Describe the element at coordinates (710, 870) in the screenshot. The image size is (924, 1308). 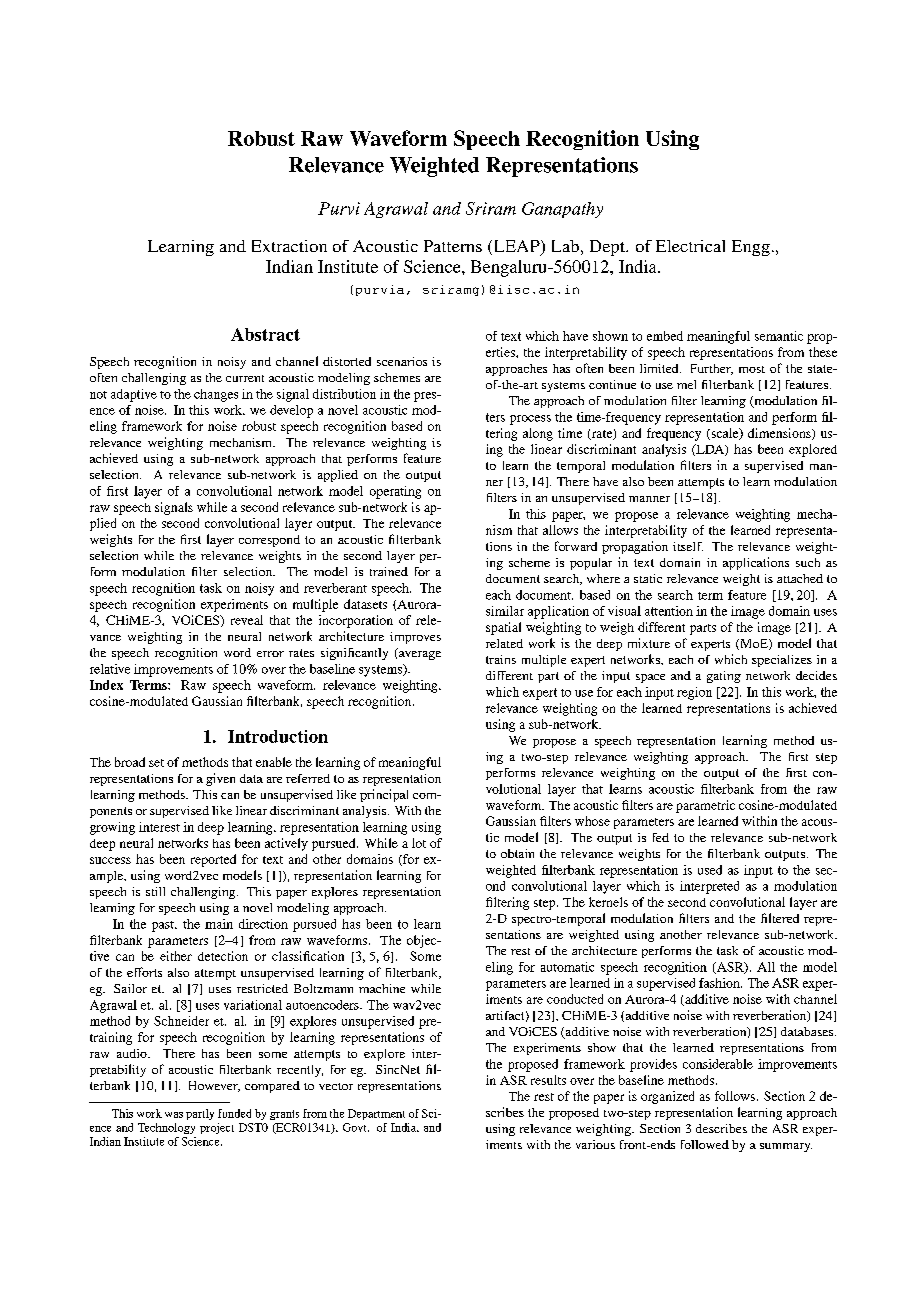
I see `used` at that location.
